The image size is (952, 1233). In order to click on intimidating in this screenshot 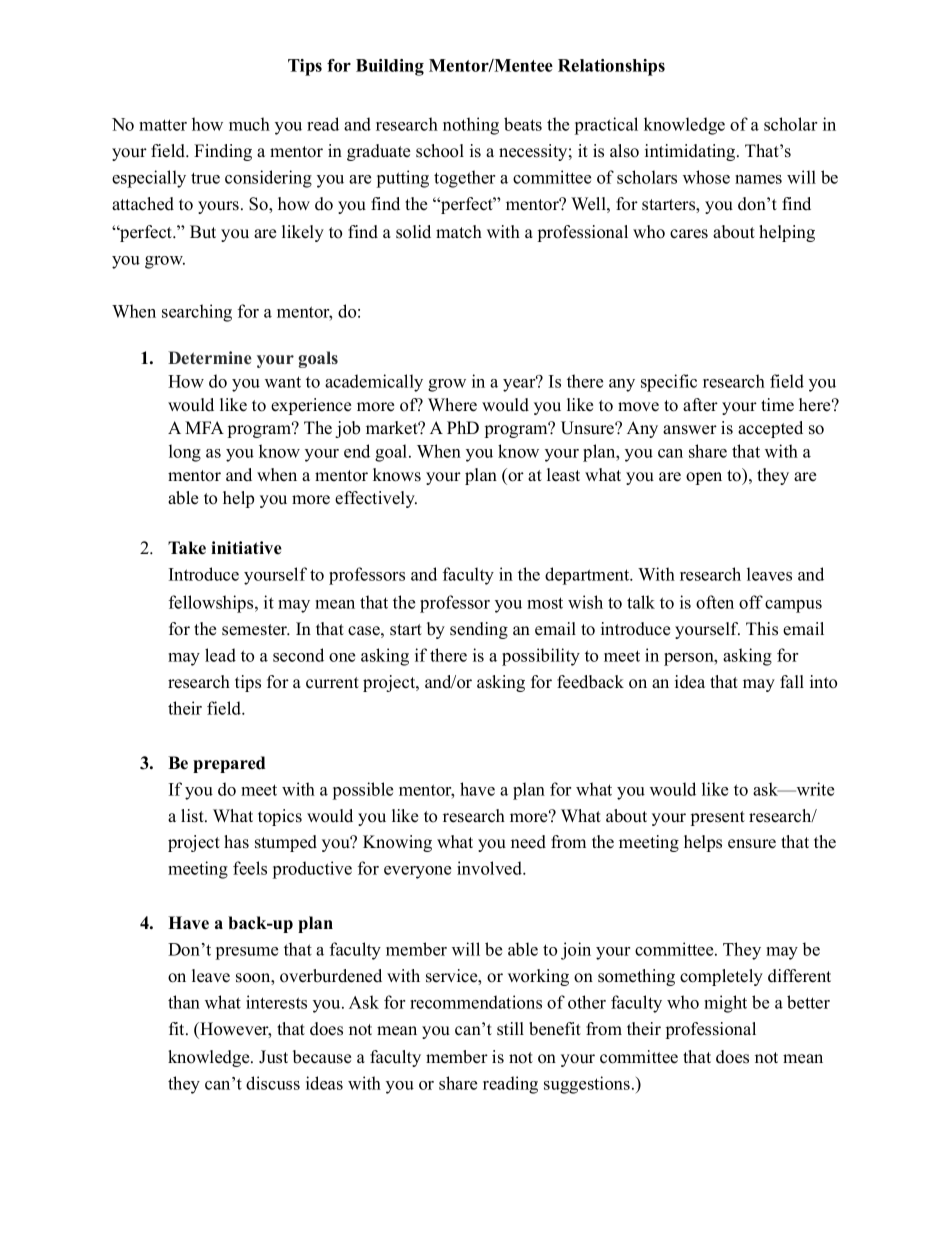, I will do `click(691, 152)`.
